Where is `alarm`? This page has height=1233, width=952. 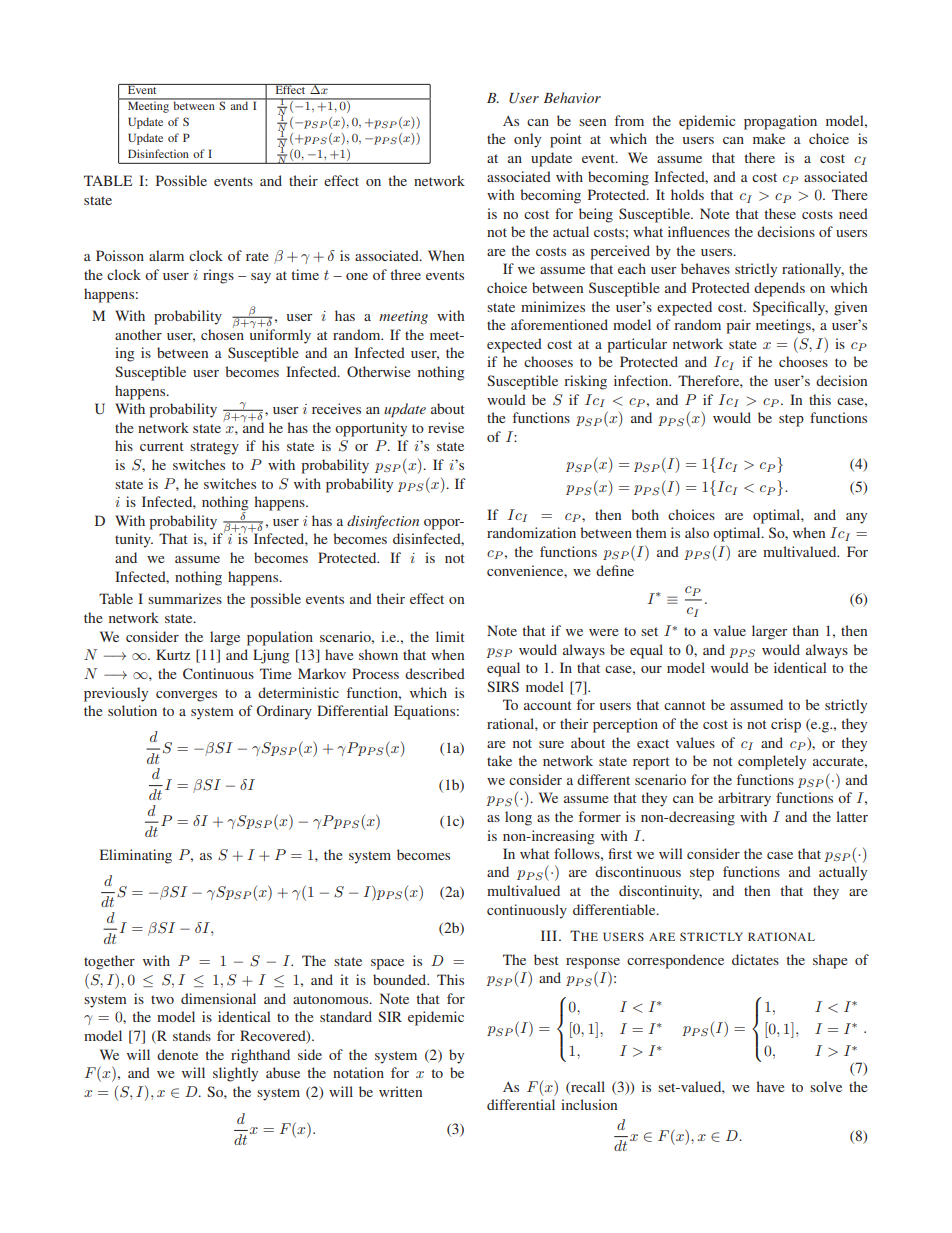
alarm is located at coordinates (166, 255).
